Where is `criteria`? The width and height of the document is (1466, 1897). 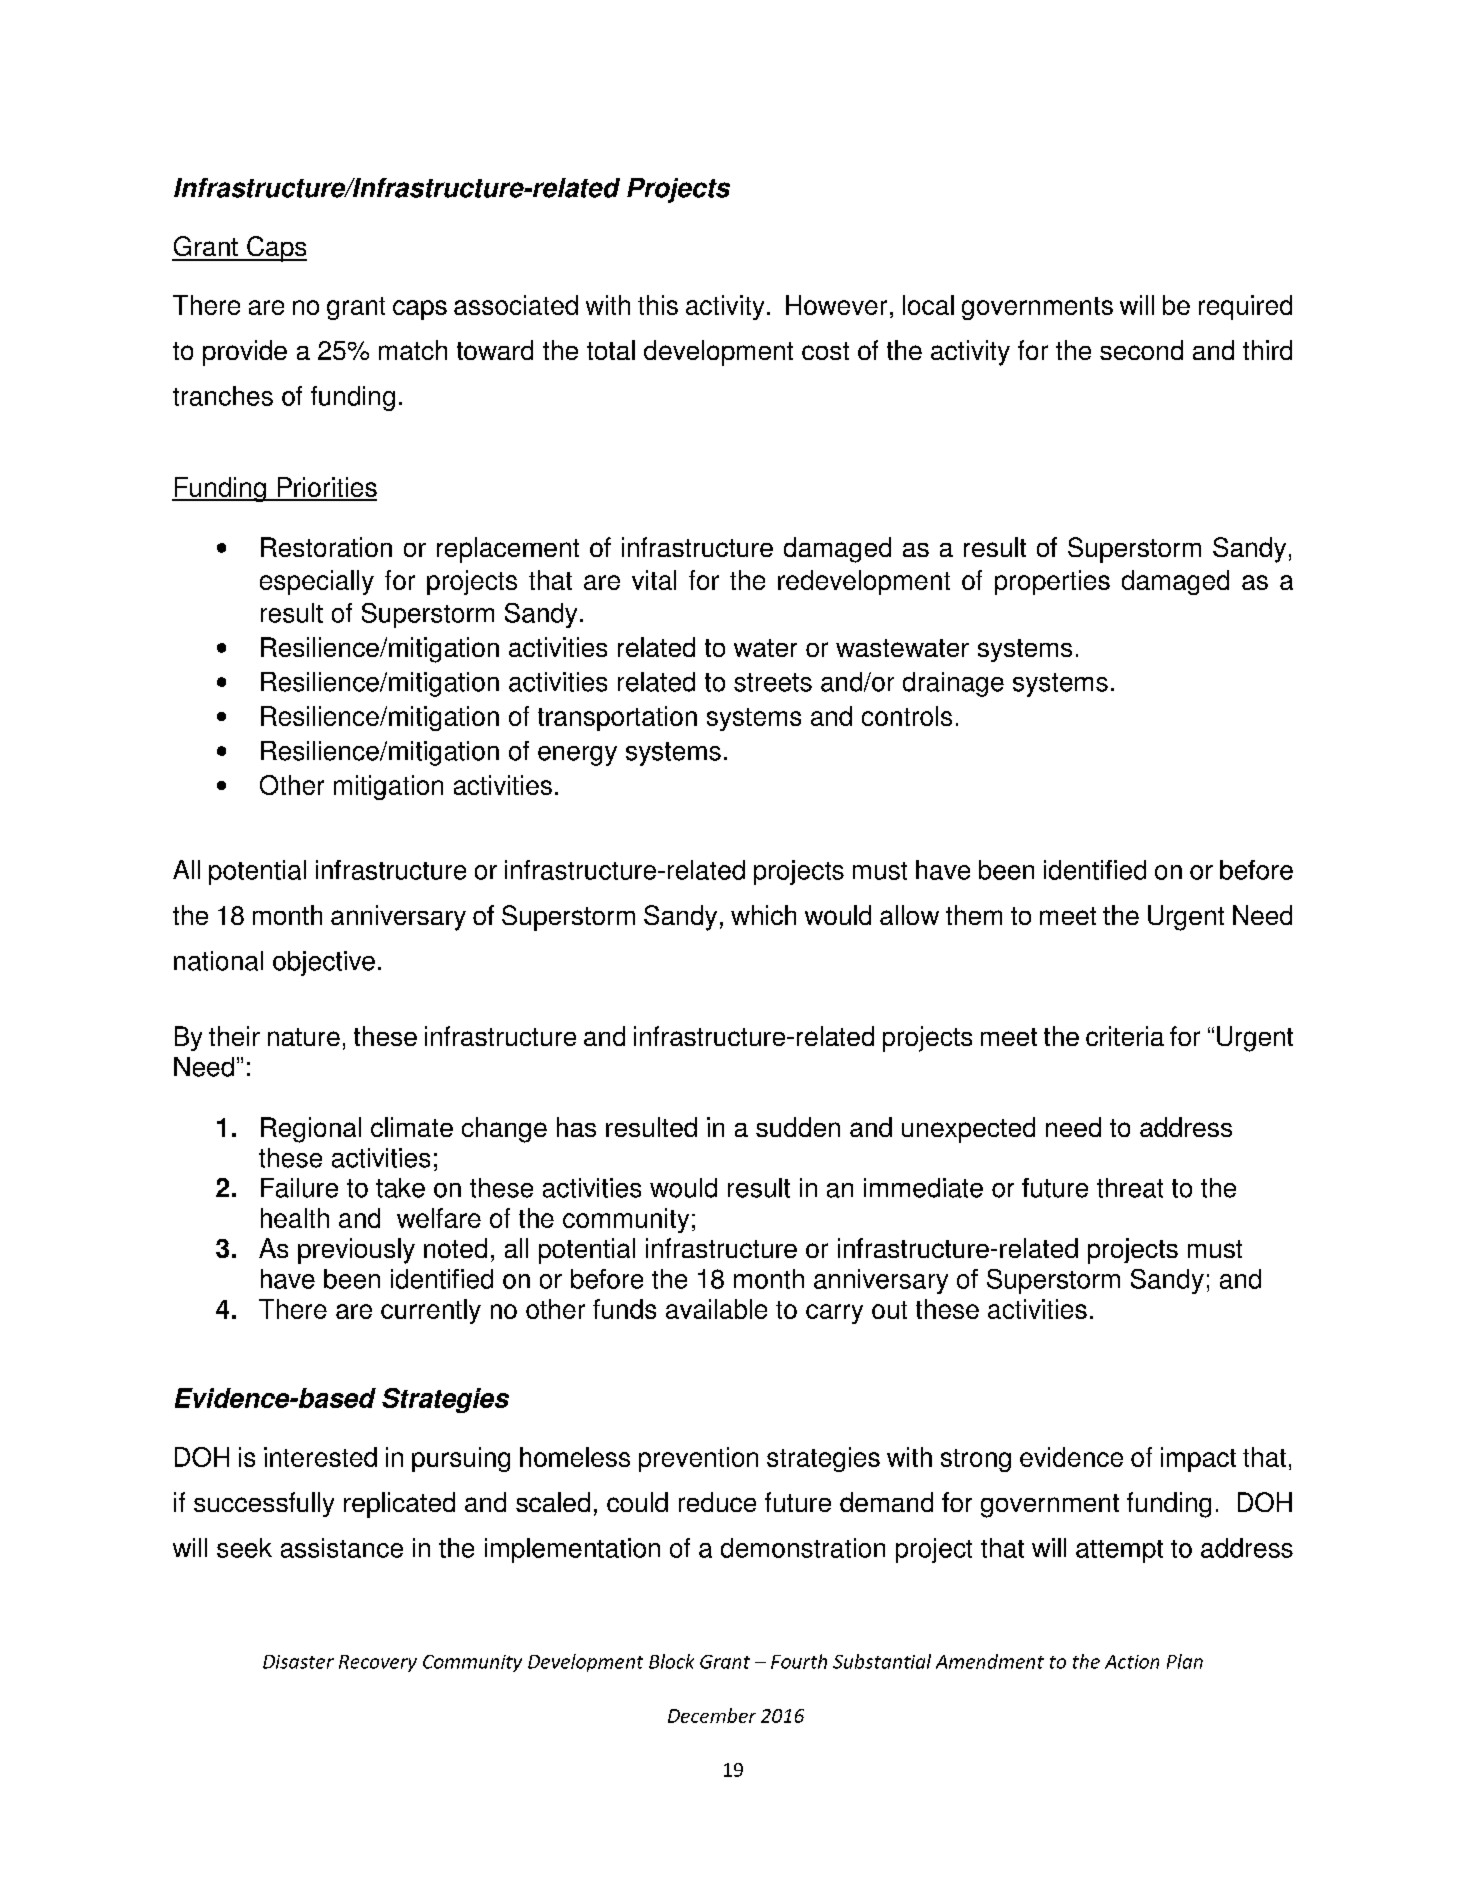 criteria is located at coordinates (1125, 1036).
